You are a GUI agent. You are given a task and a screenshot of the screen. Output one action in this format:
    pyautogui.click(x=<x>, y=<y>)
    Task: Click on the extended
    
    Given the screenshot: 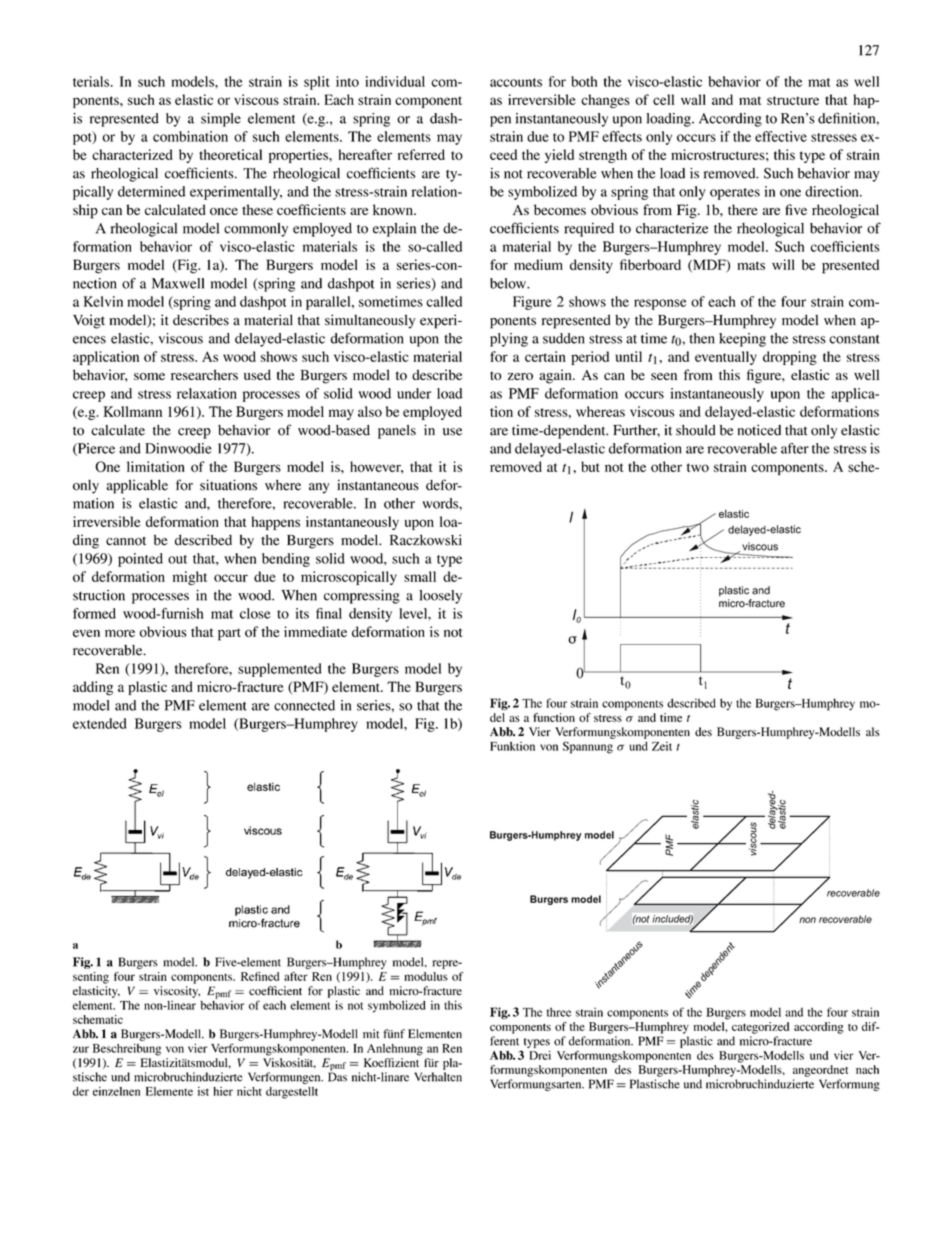 What is the action you would take?
    pyautogui.click(x=100, y=723)
